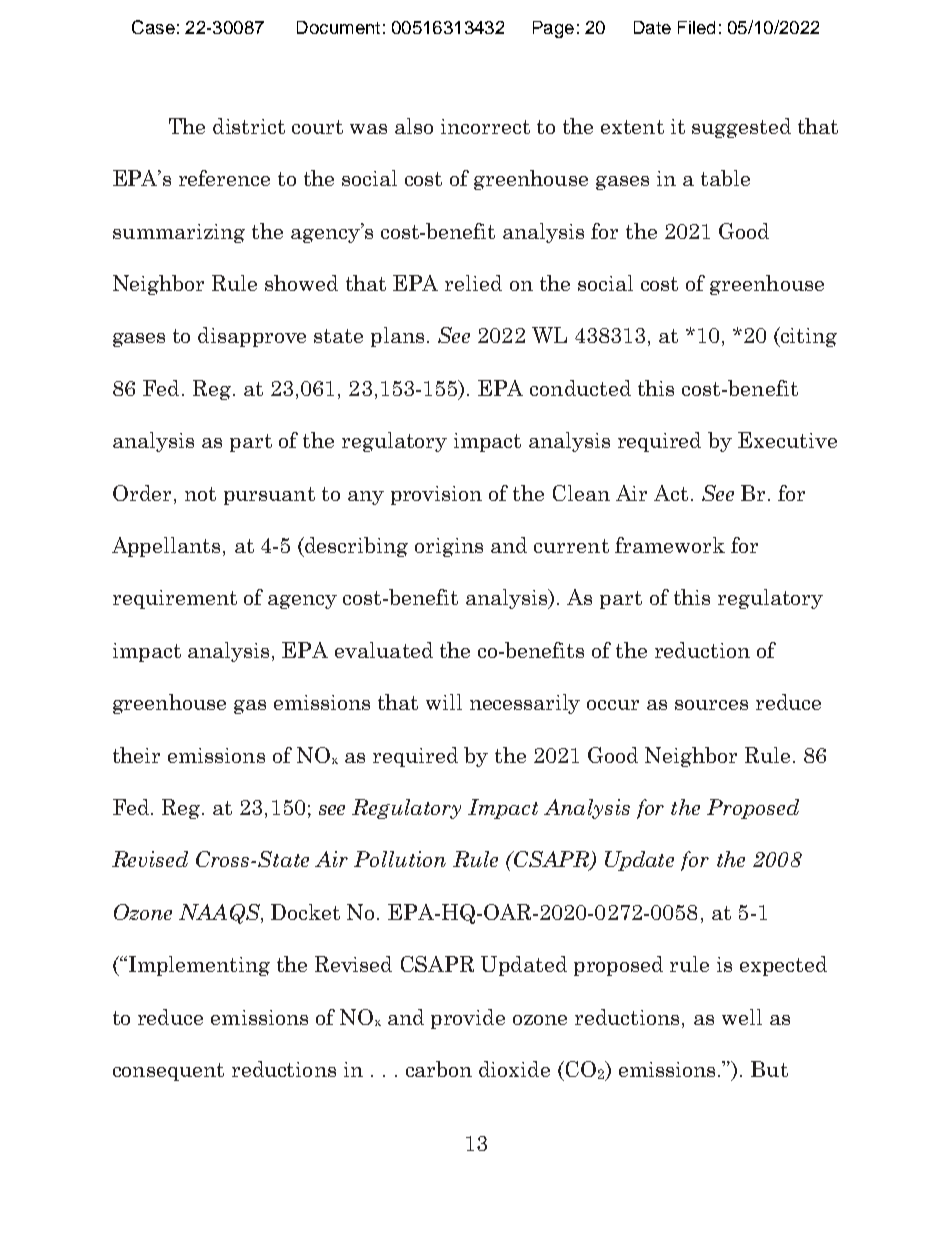 This document has width=952, height=1233. I want to click on incorrect, so click(485, 126).
